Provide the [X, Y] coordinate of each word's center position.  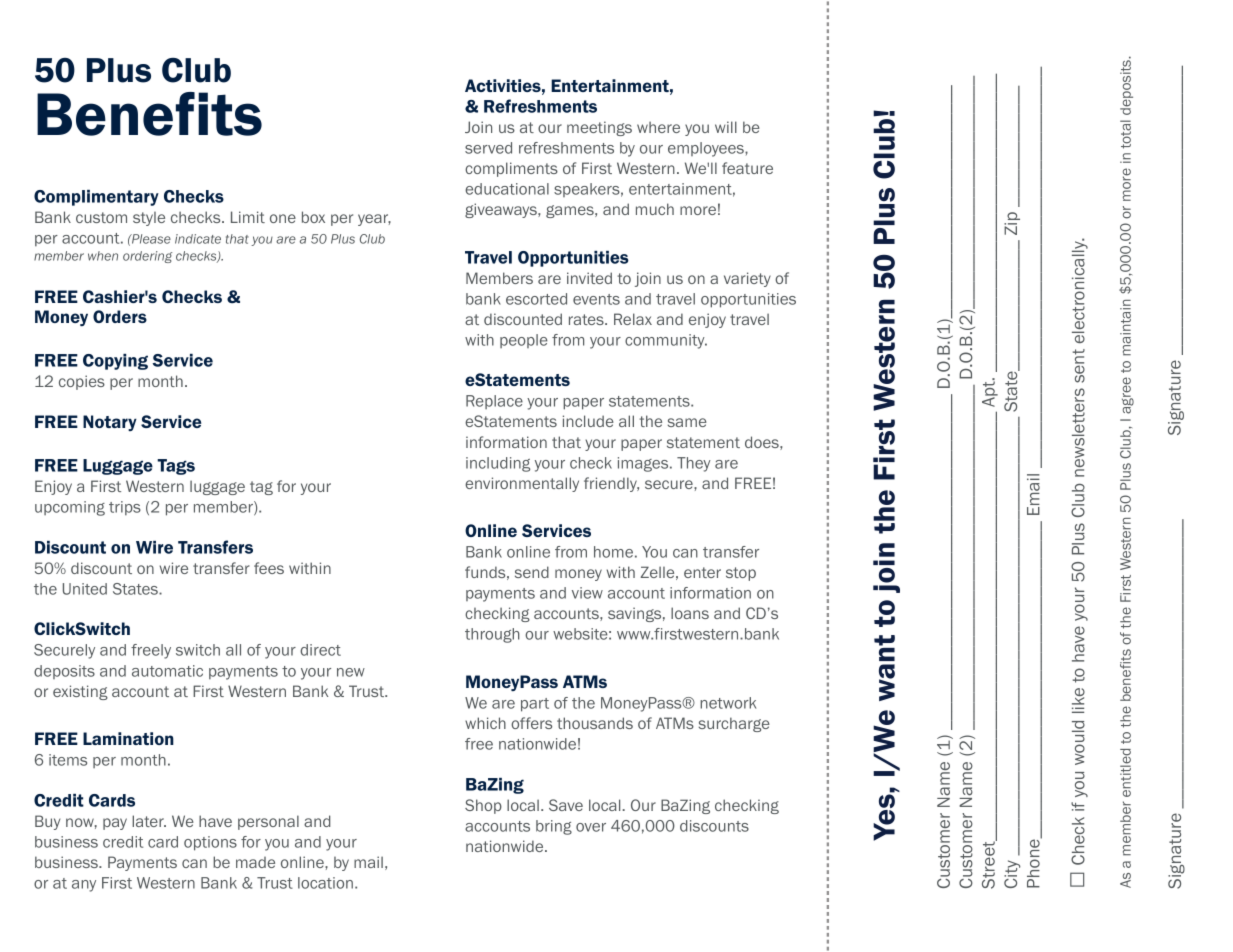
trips [125, 508]
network [728, 703]
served [488, 148]
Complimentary [96, 198]
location [325, 883]
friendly [611, 484]
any [84, 886]
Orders [120, 316]
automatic [167, 671]
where [658, 127]
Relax [633, 319]
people [524, 341]
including [498, 464]
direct [320, 650]
